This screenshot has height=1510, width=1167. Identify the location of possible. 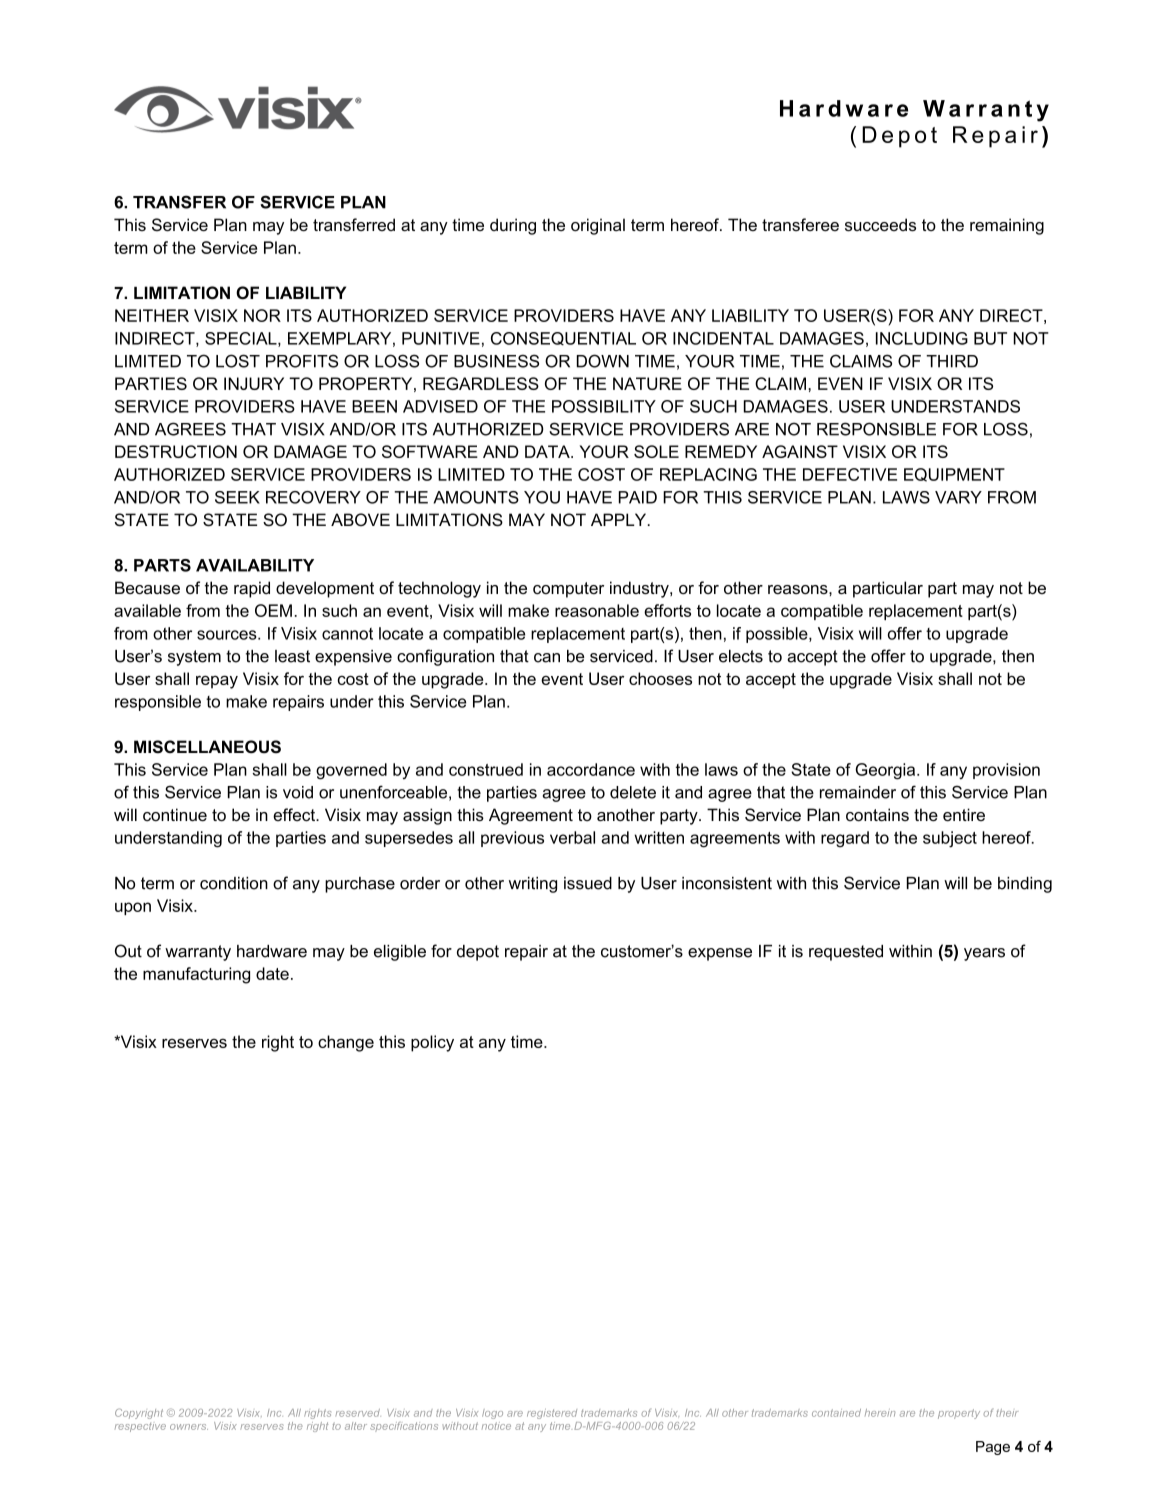
(778, 635).
